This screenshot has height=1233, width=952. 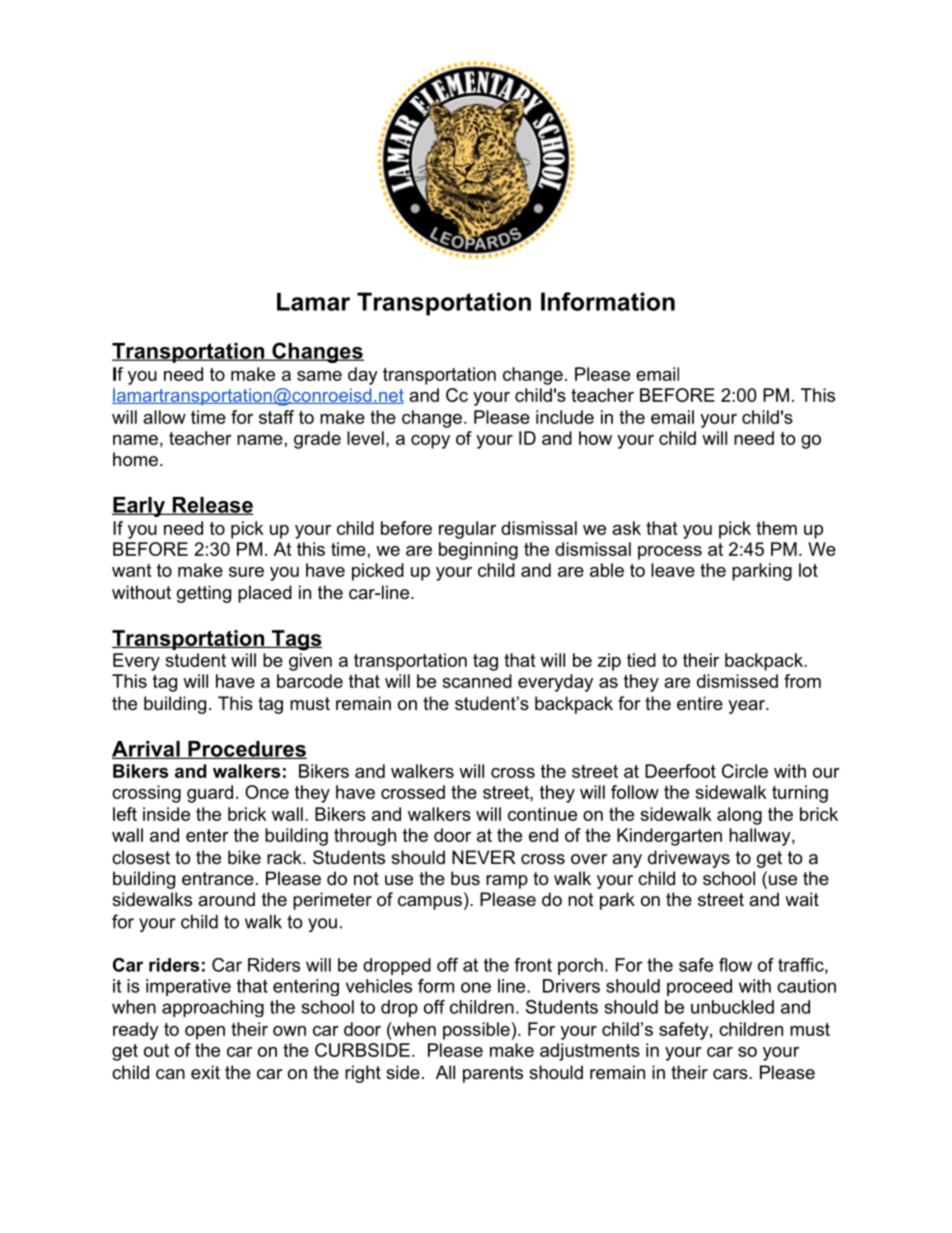 I want to click on copy, so click(x=430, y=442).
